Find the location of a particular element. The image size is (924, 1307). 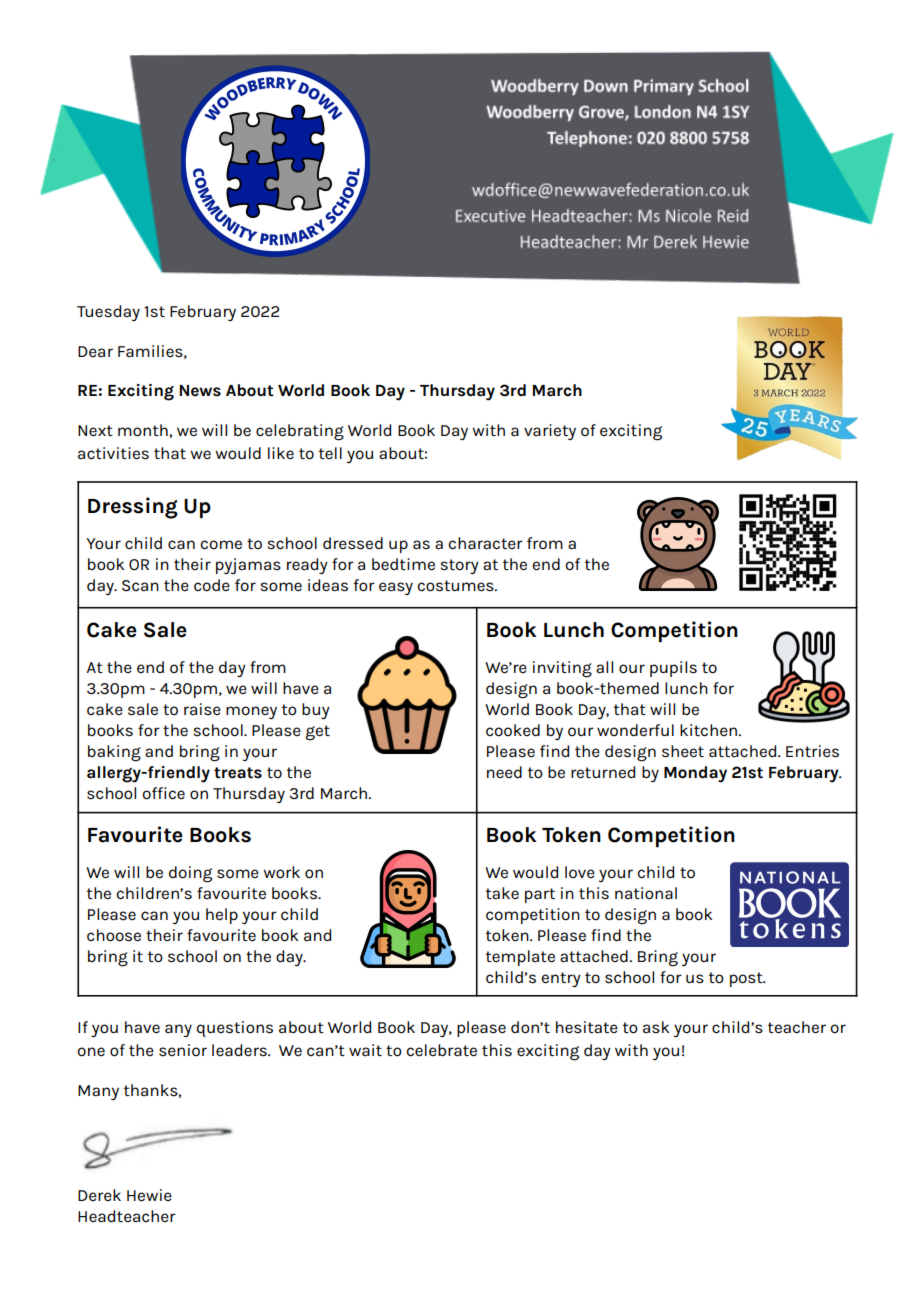

celebrate is located at coordinates (441, 1050).
